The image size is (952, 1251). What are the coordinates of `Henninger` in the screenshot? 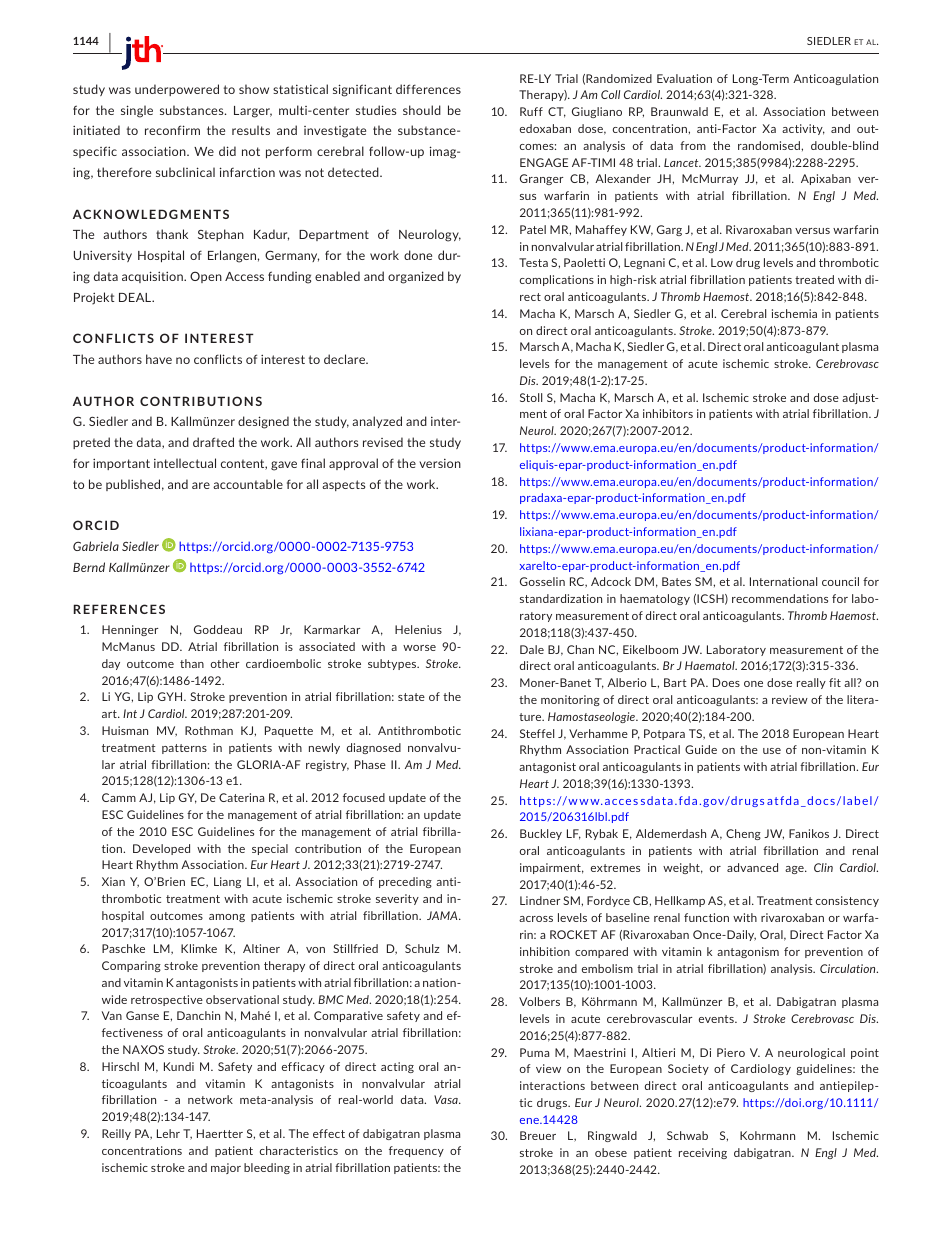 It's located at (130, 630).
